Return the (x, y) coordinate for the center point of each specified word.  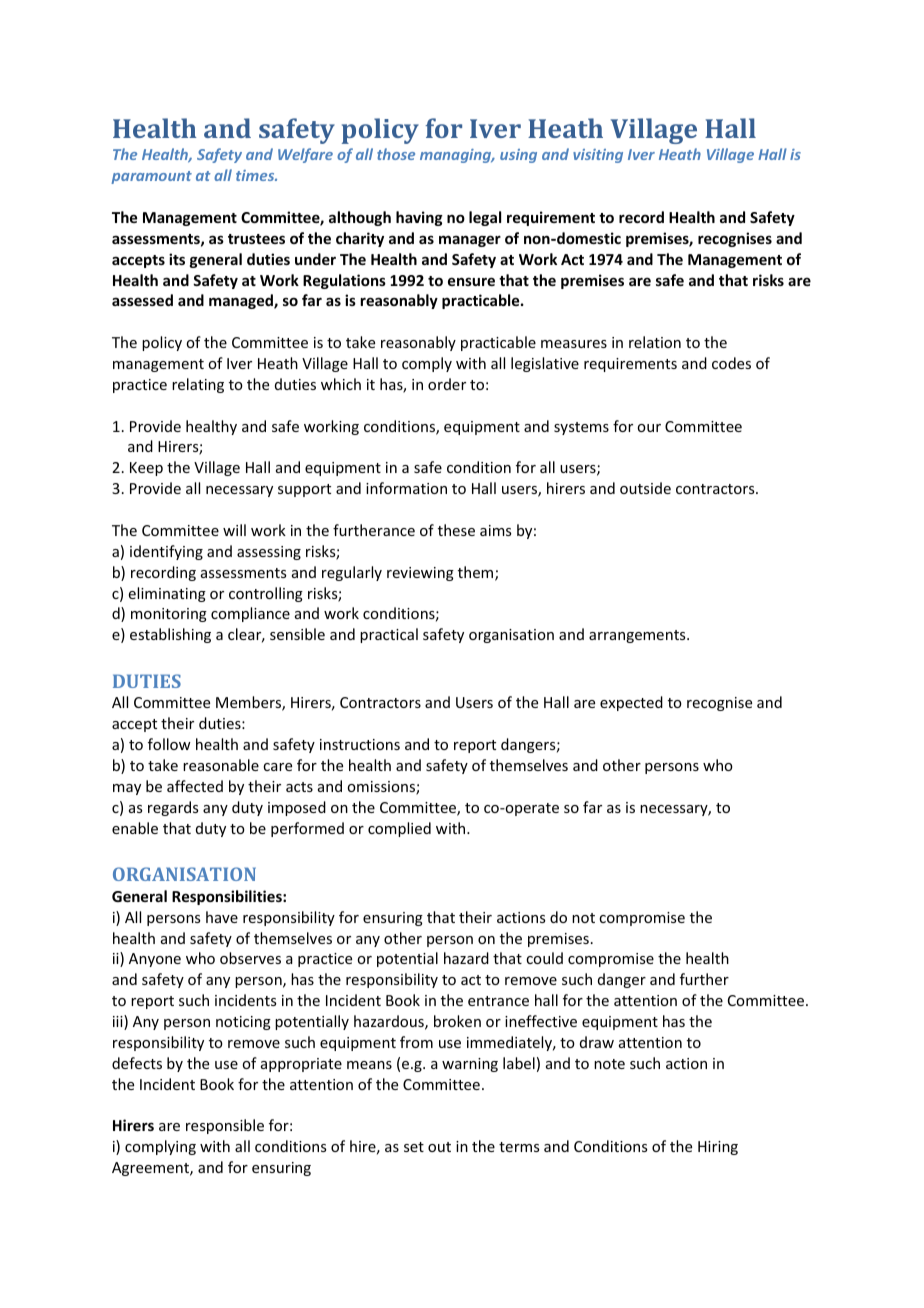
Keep (146, 469)
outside (645, 488)
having (419, 218)
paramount (151, 177)
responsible (225, 1126)
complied (399, 829)
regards (173, 808)
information (406, 488)
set (414, 1147)
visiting (598, 156)
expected (631, 703)
